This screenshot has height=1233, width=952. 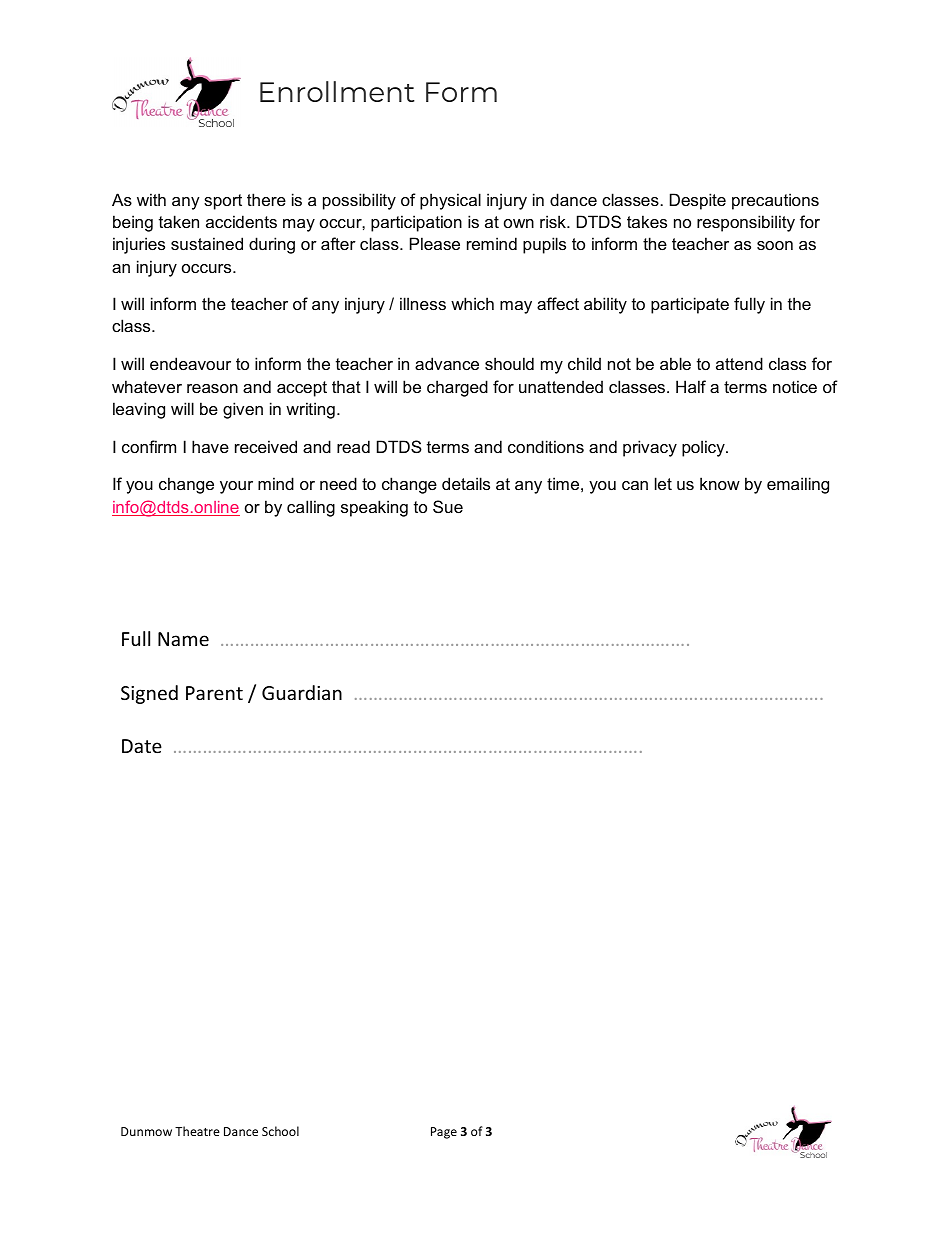 What do you see at coordinates (447, 363) in the screenshot?
I see `advance` at bounding box center [447, 363].
